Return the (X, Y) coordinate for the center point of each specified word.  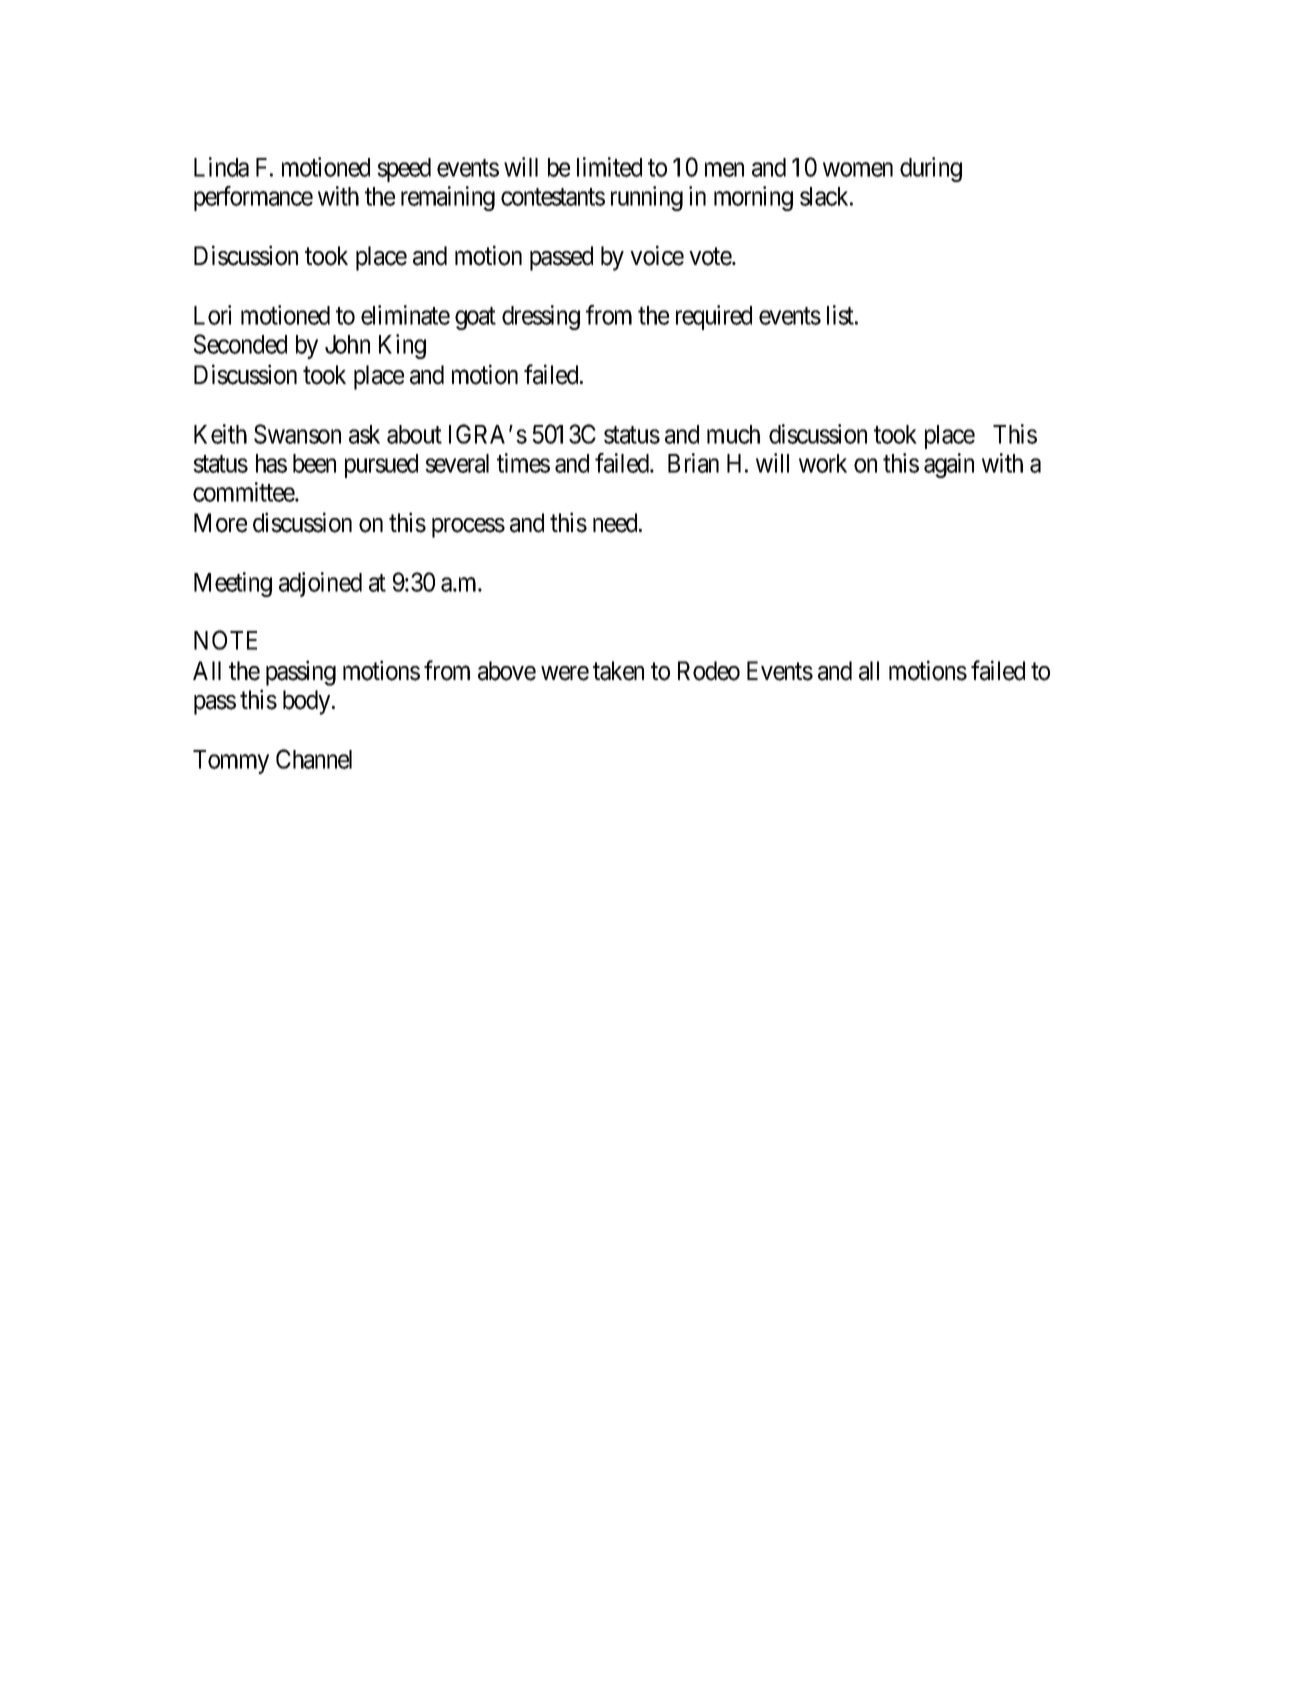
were (565, 673)
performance (253, 198)
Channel (314, 759)
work (823, 463)
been (314, 463)
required (714, 317)
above (507, 671)
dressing (541, 317)
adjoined (320, 584)
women (858, 170)
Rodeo (709, 671)
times (523, 463)
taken (618, 671)
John (347, 344)
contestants (553, 197)
